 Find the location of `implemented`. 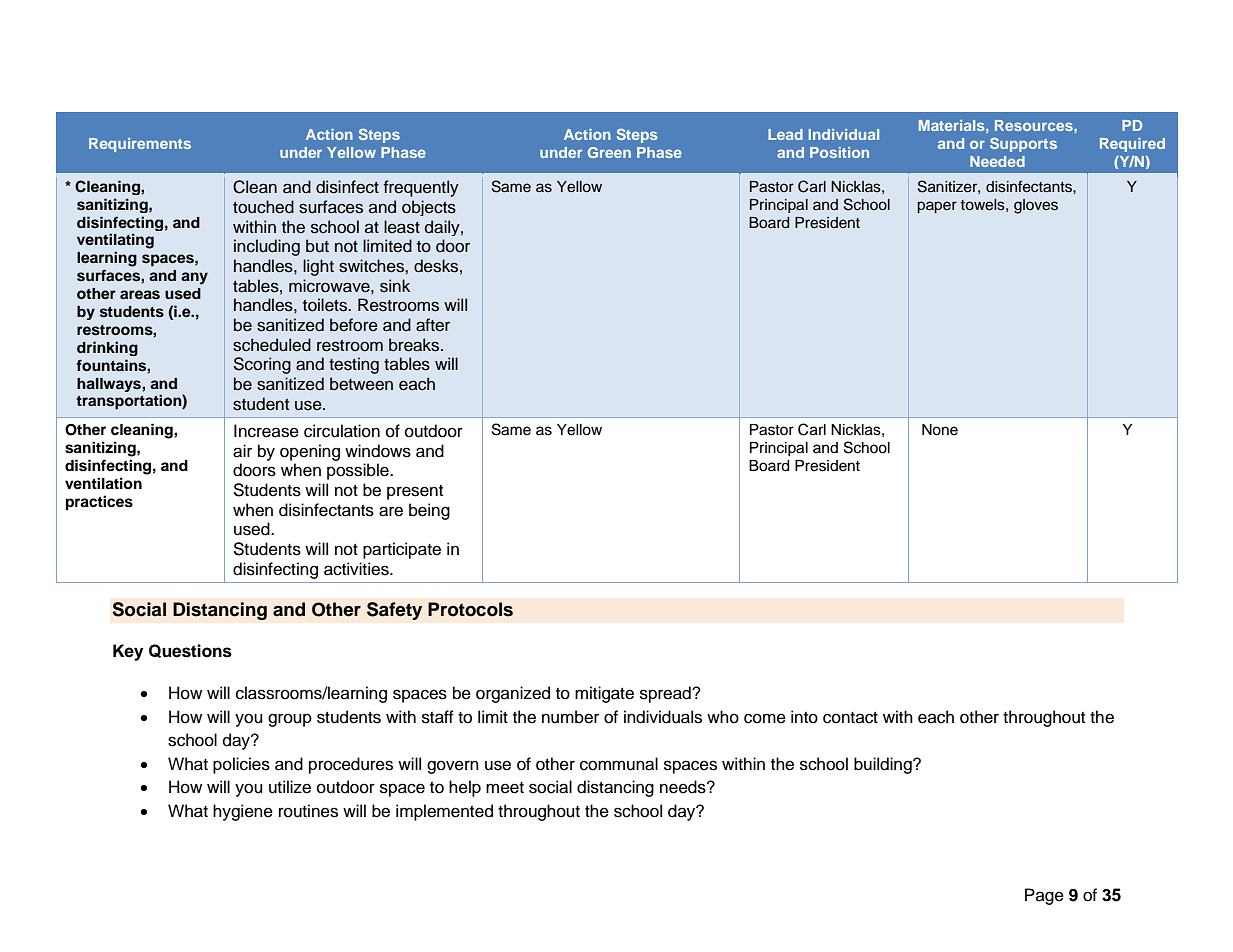

implemented is located at coordinates (444, 812).
